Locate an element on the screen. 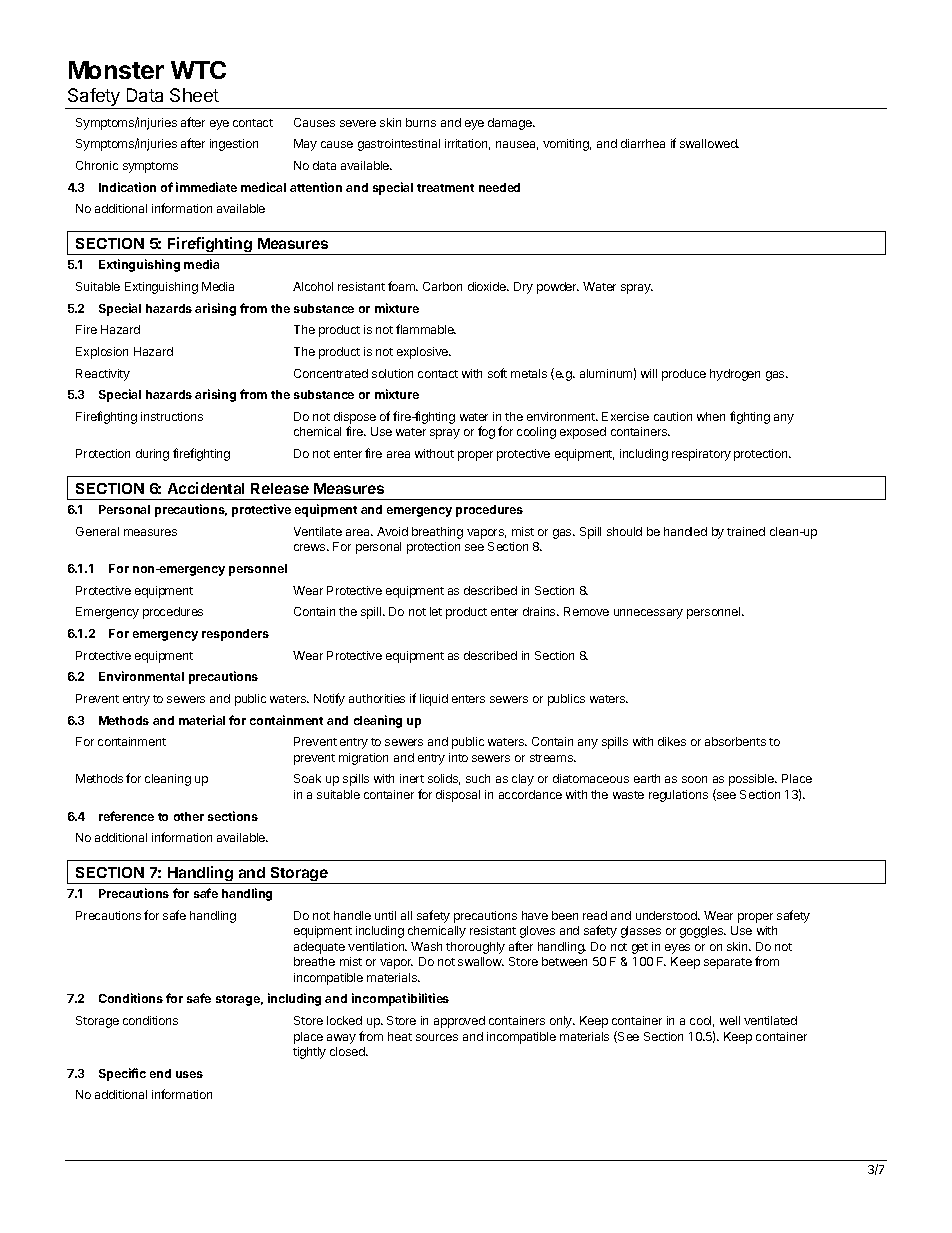 The image size is (952, 1233). Sheet is located at coordinates (194, 95).
